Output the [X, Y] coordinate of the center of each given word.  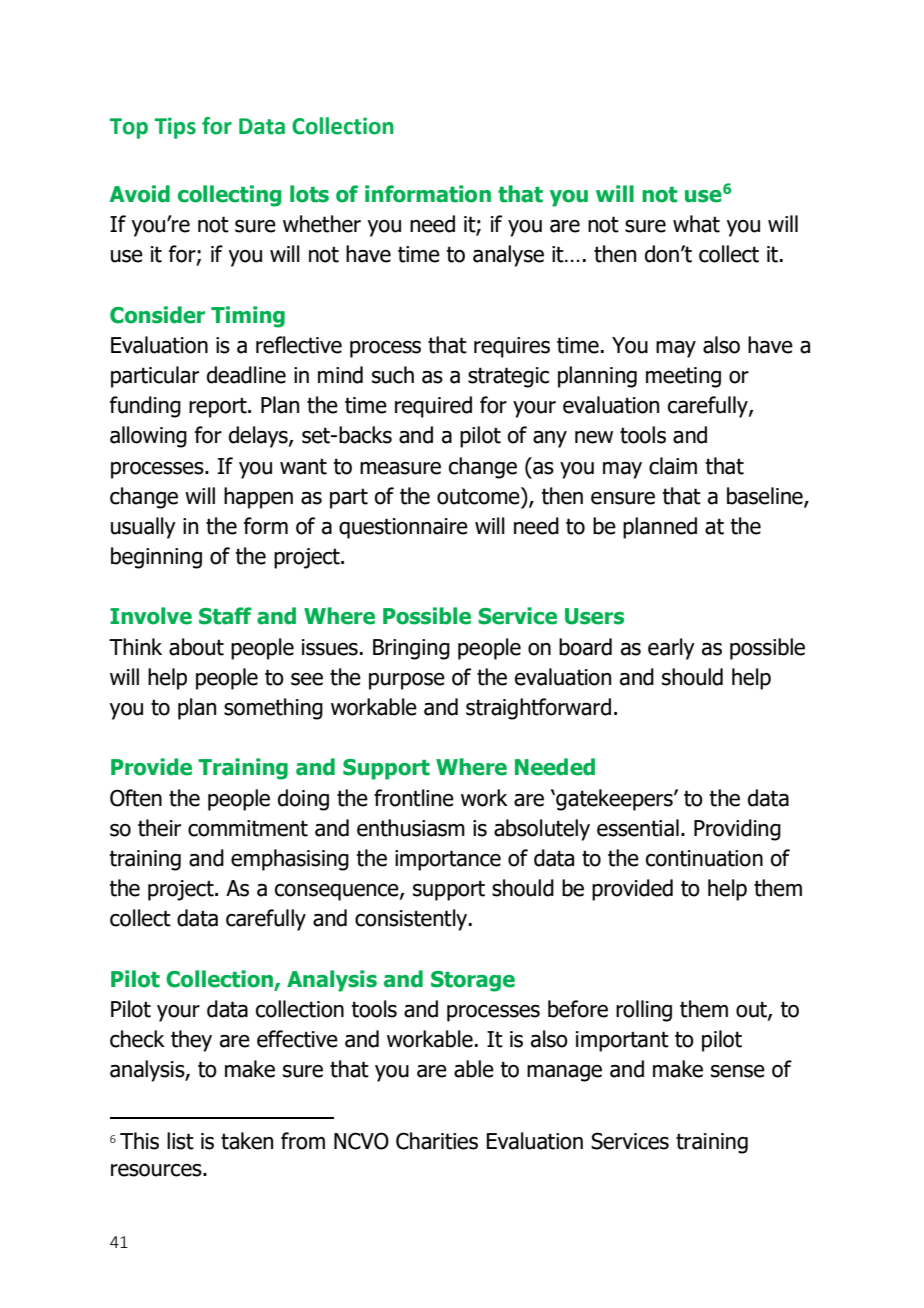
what [696, 224]
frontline [414, 798]
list [180, 1141]
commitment [248, 828]
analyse [508, 256]
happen [258, 498]
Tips [175, 128]
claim [673, 466]
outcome [479, 496]
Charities [437, 1141]
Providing [737, 830]
